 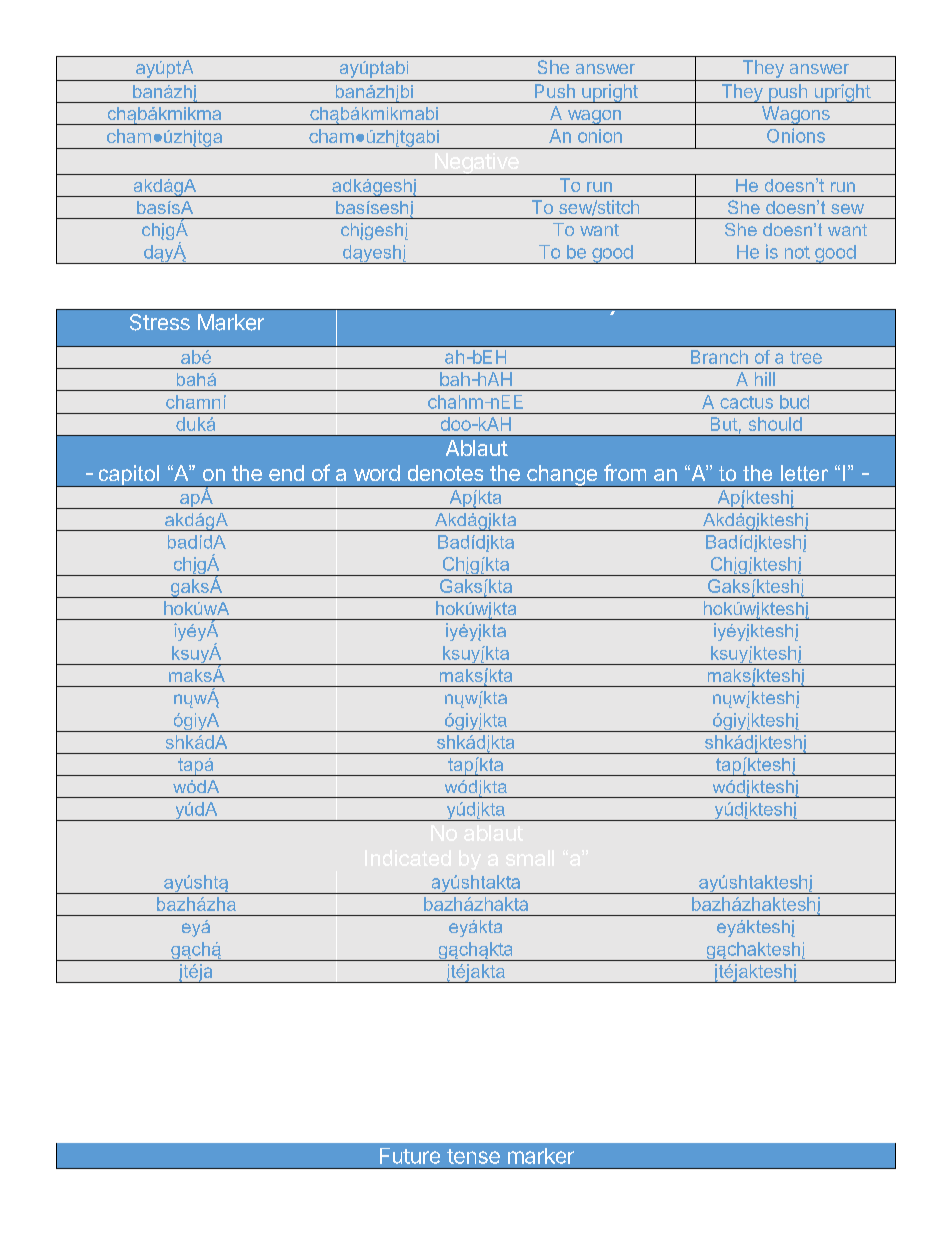 What do you see at coordinates (129, 476) in the screenshot?
I see `capitol` at bounding box center [129, 476].
